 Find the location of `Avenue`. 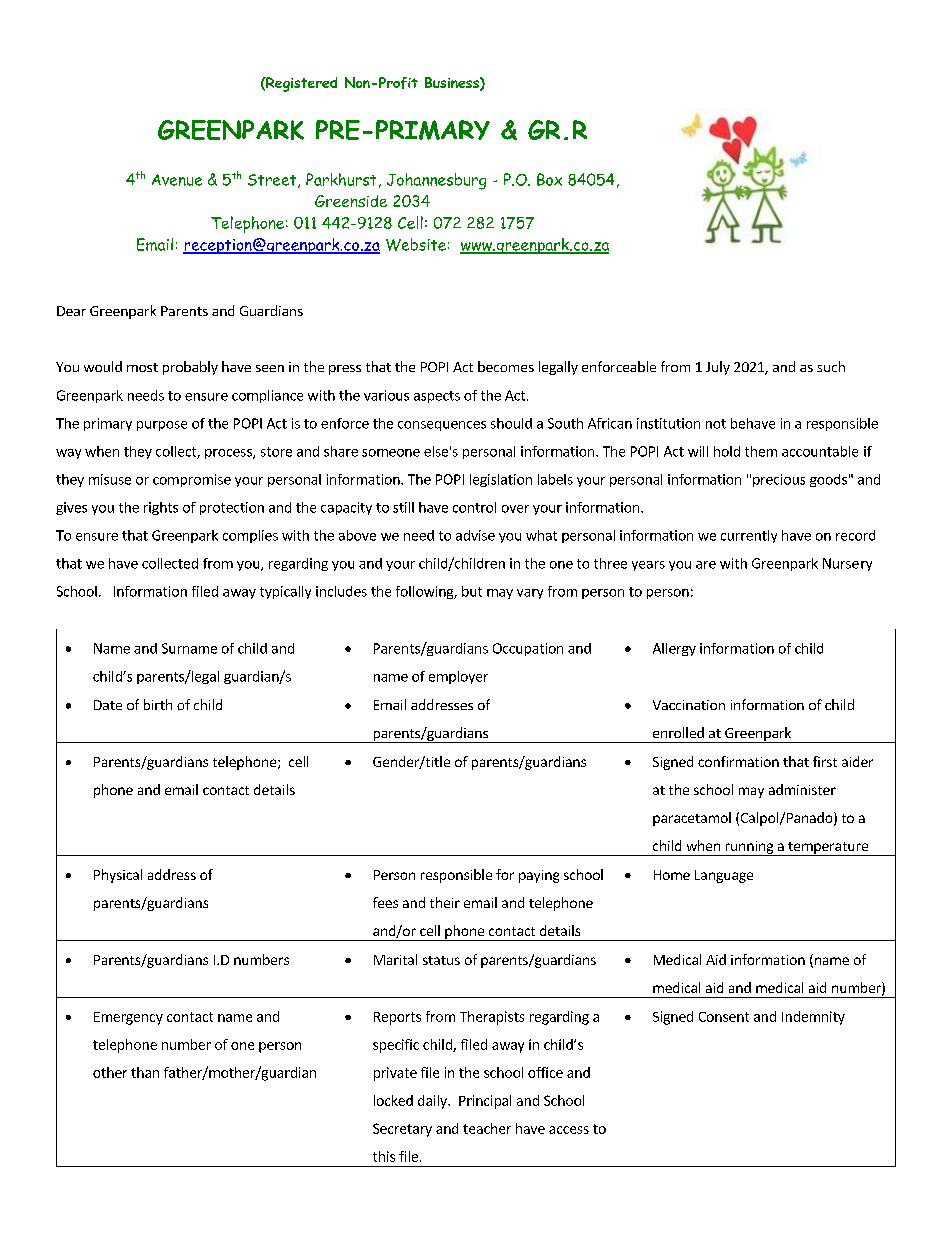

Avenue is located at coordinates (177, 180).
